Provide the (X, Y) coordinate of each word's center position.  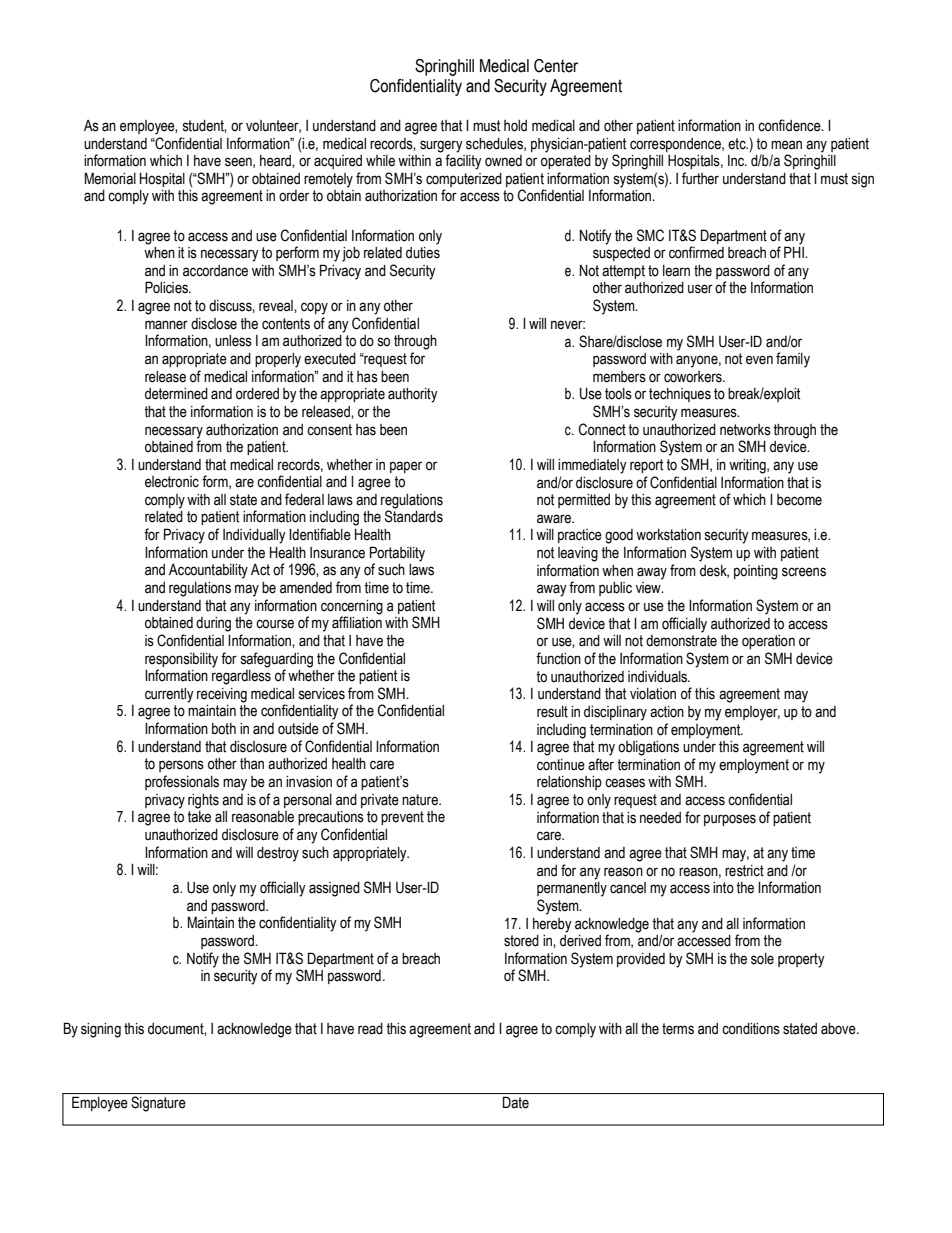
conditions (751, 1029)
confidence (790, 125)
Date (516, 1103)
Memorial (110, 178)
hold (515, 126)
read (370, 1029)
